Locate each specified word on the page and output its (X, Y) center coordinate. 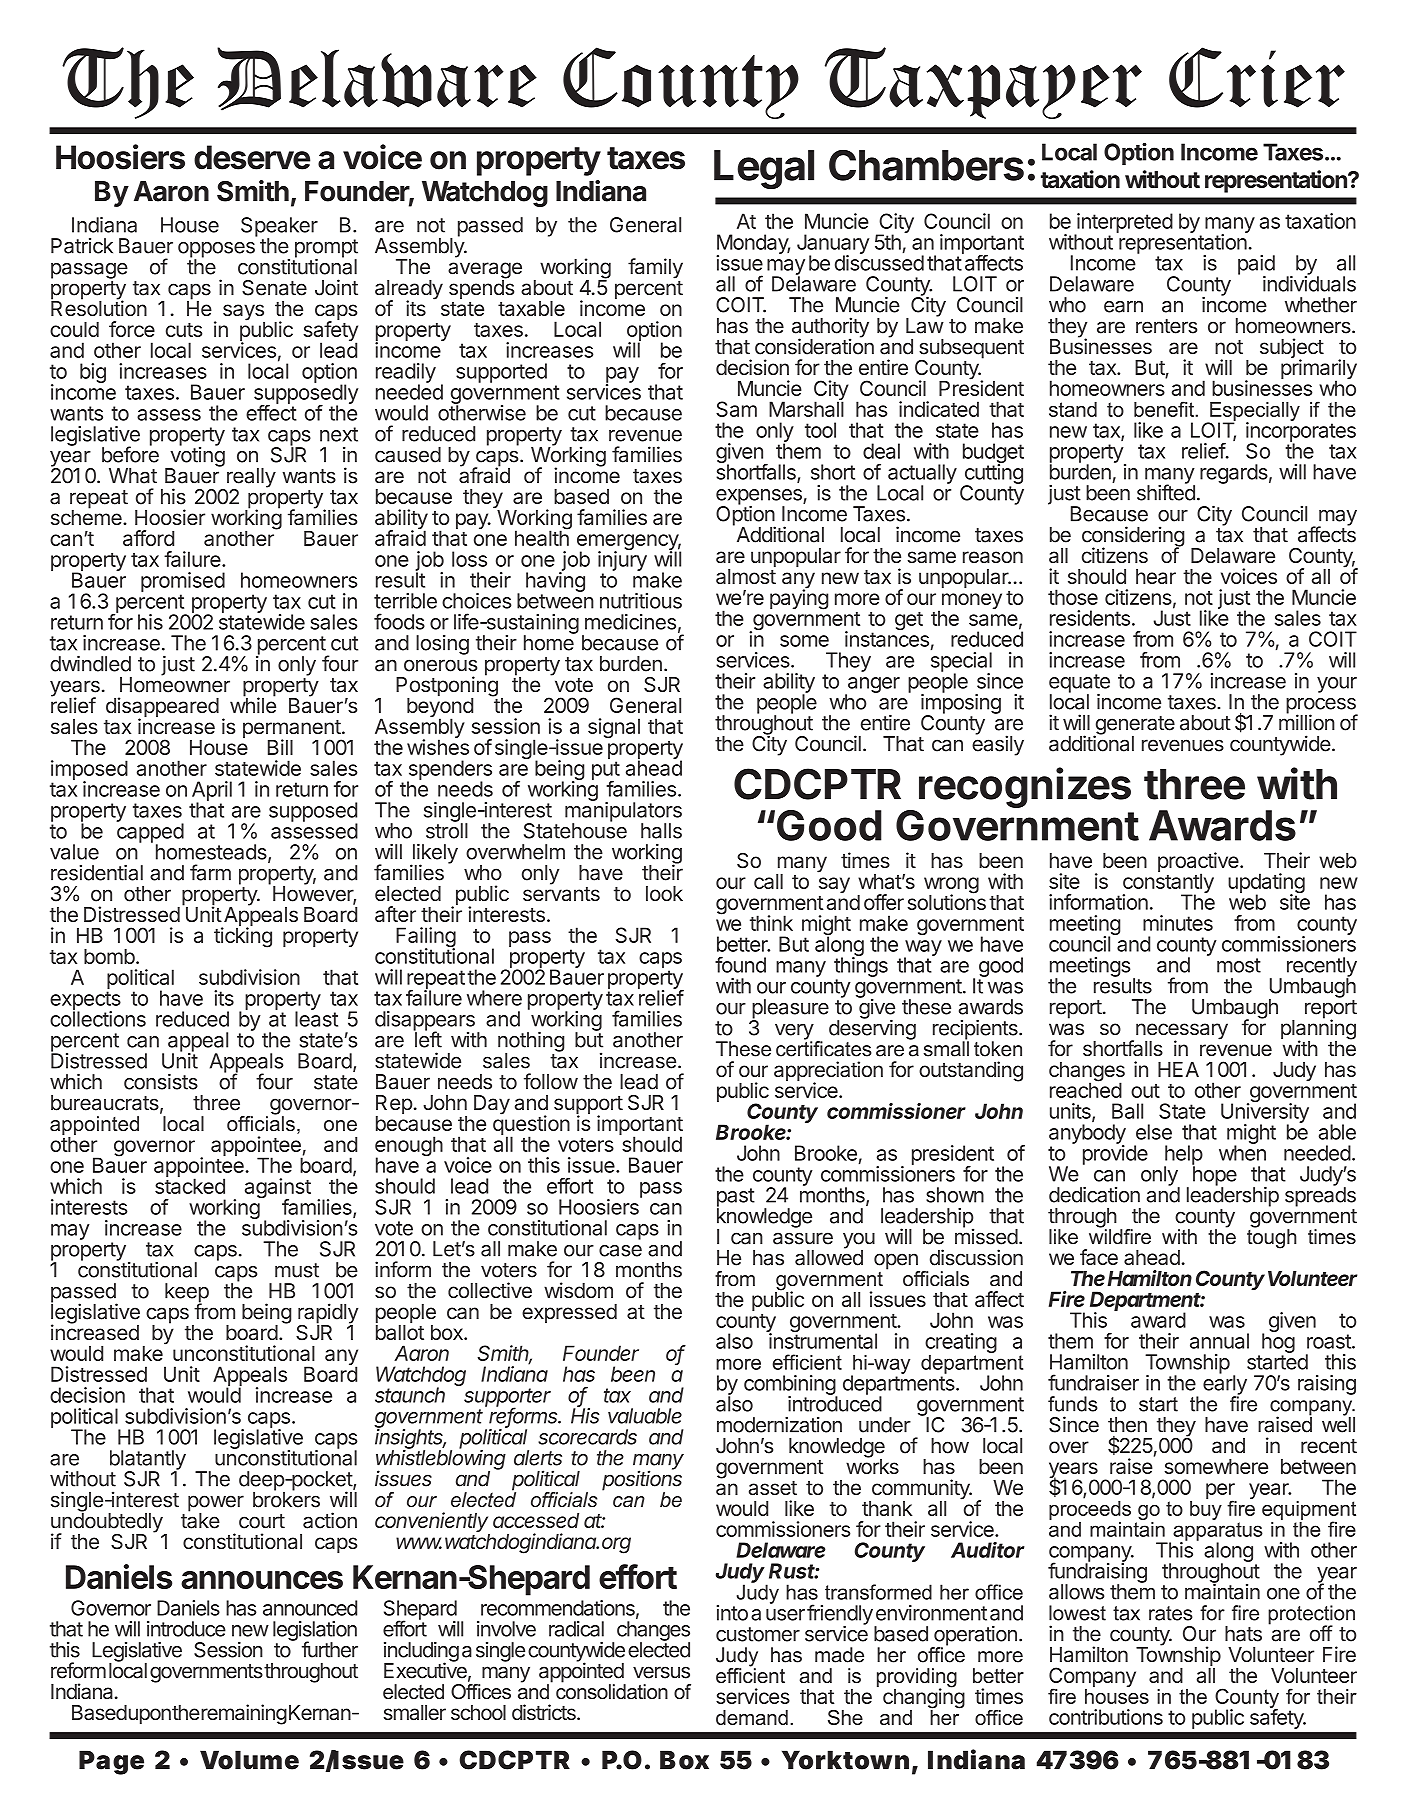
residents (1090, 618)
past (736, 1198)
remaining (244, 1714)
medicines (630, 622)
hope (1214, 1176)
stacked (190, 1185)
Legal (764, 169)
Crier (1257, 77)
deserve (252, 157)
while (253, 704)
